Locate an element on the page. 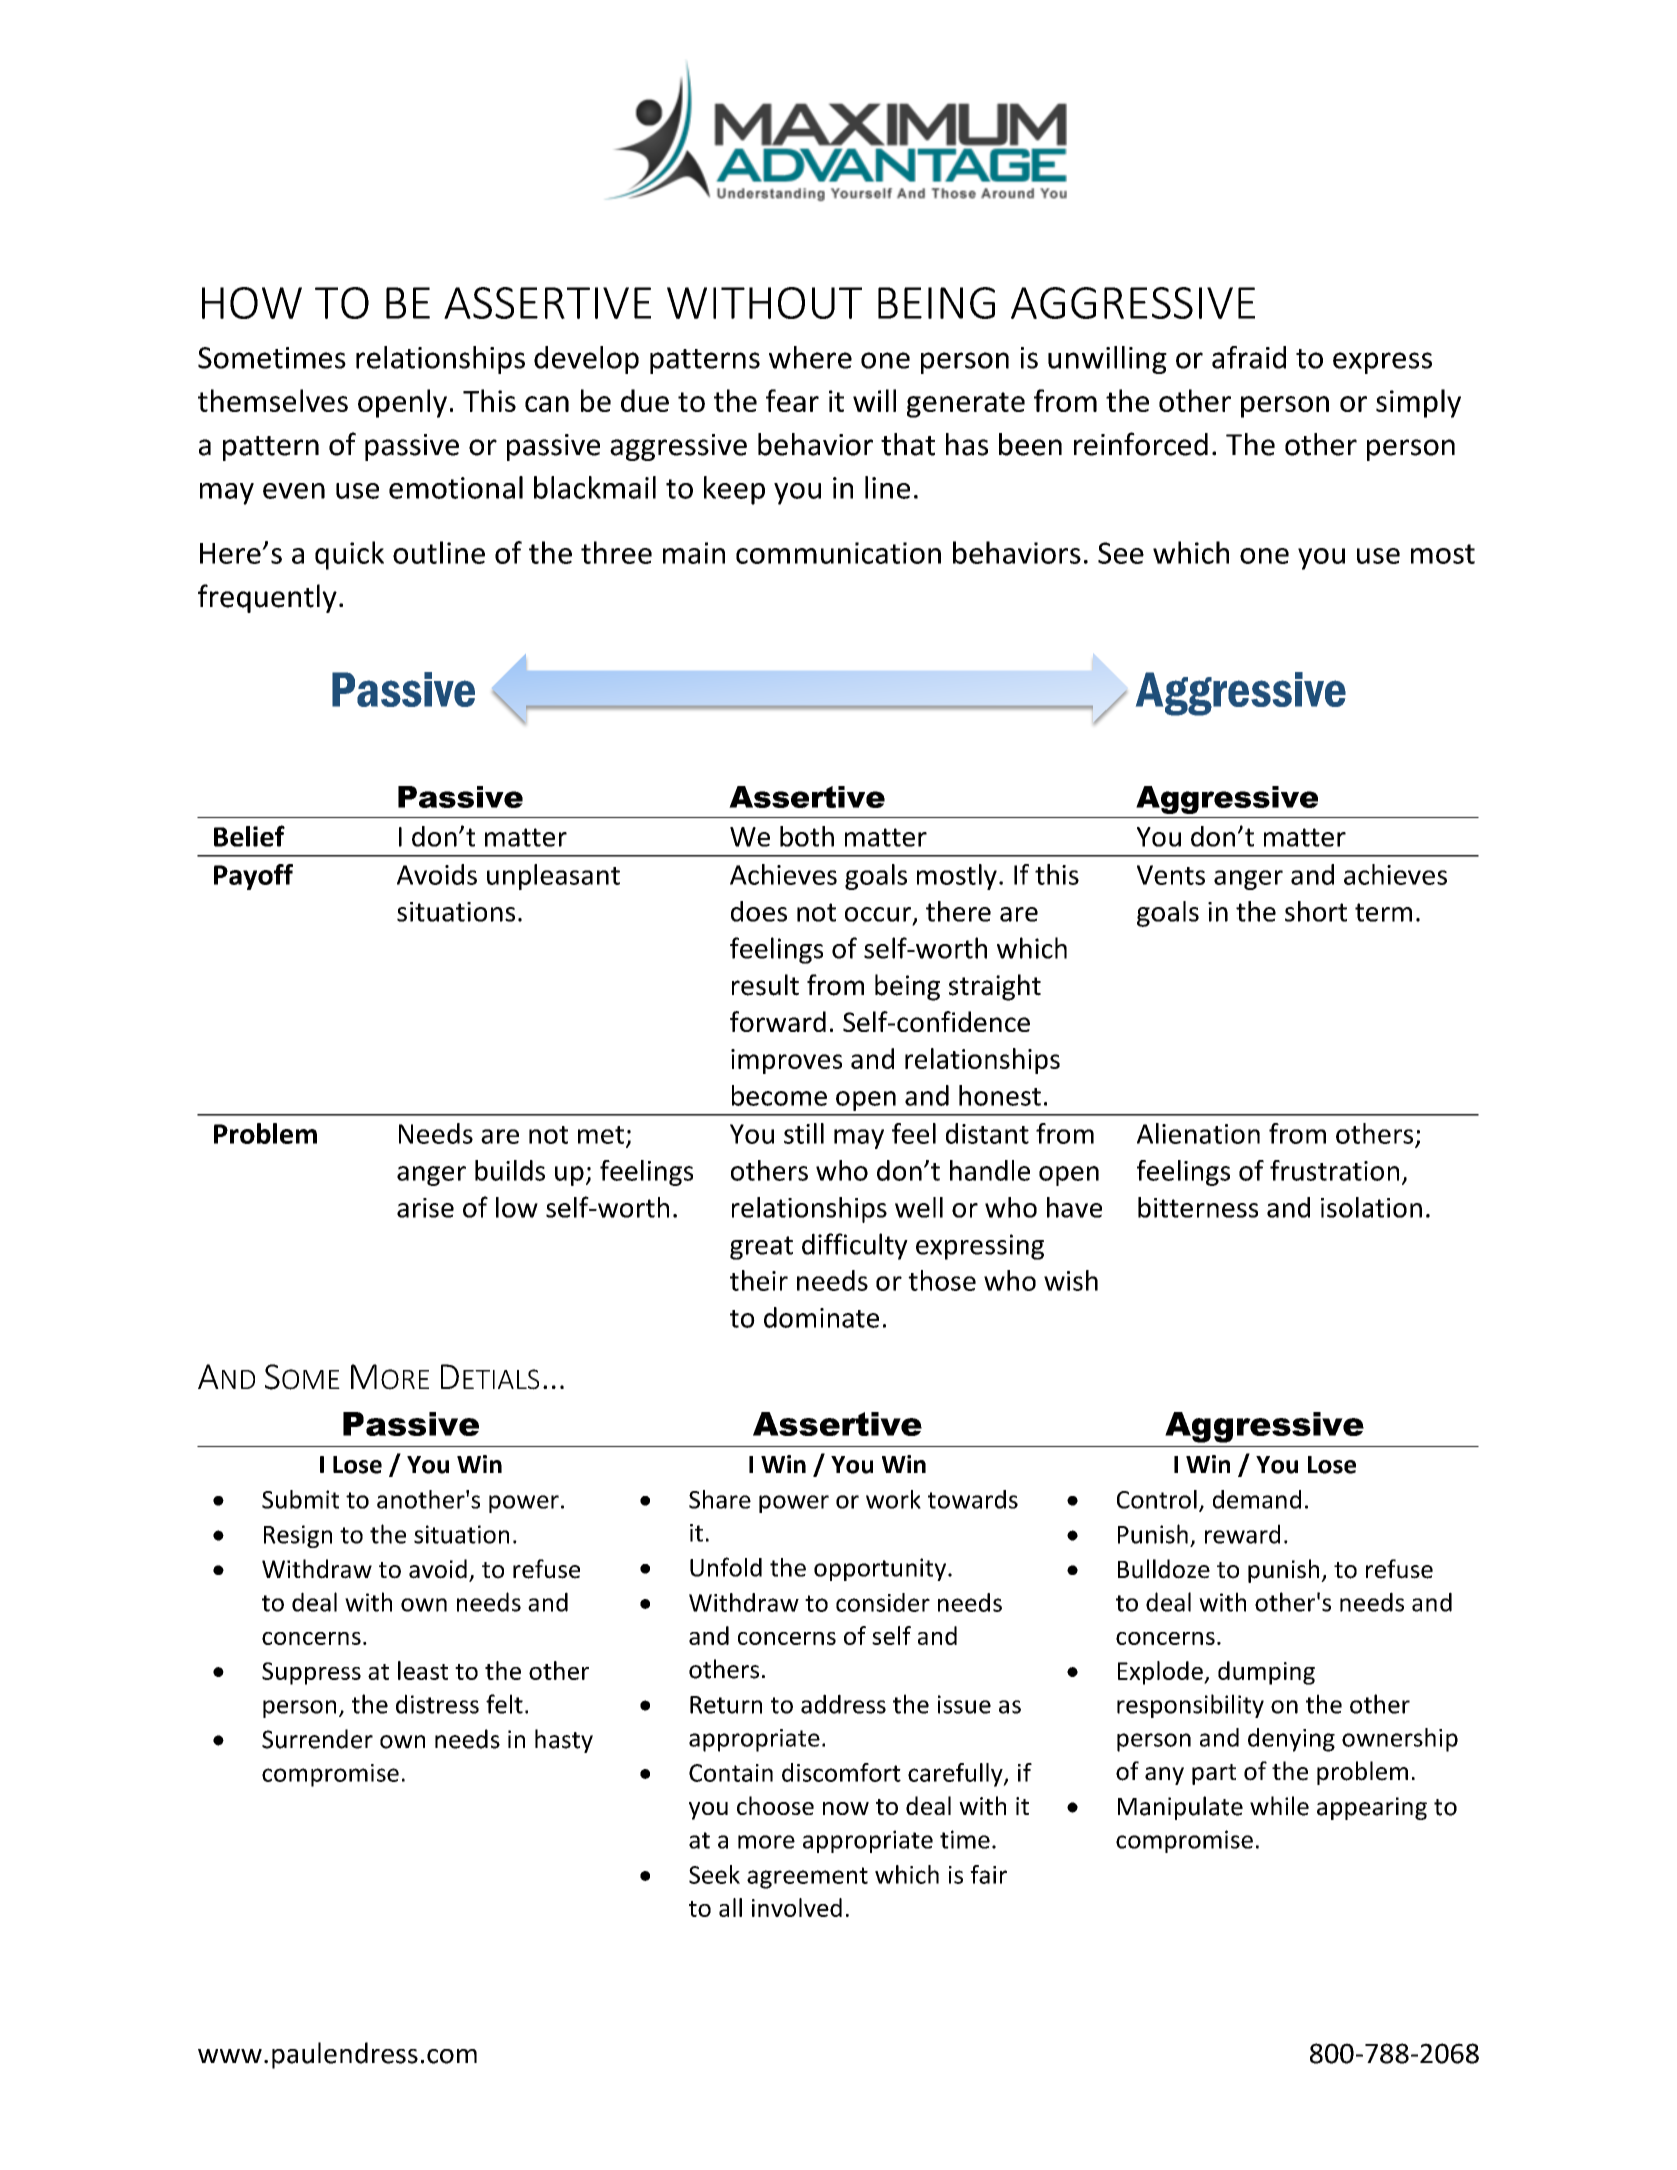 The image size is (1677, 2170). themselves is located at coordinates (273, 400).
